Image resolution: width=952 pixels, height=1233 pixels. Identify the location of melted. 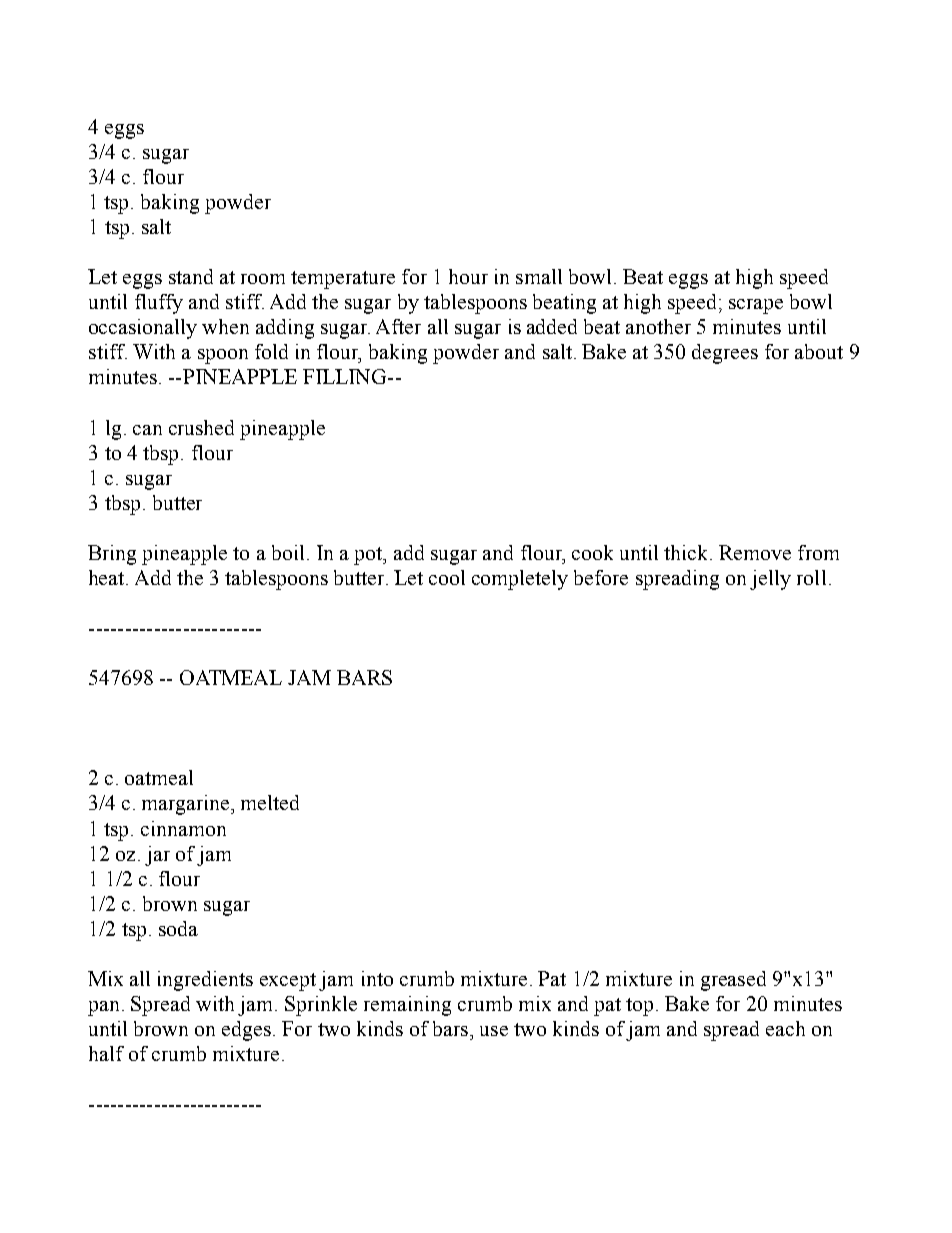
(270, 802).
